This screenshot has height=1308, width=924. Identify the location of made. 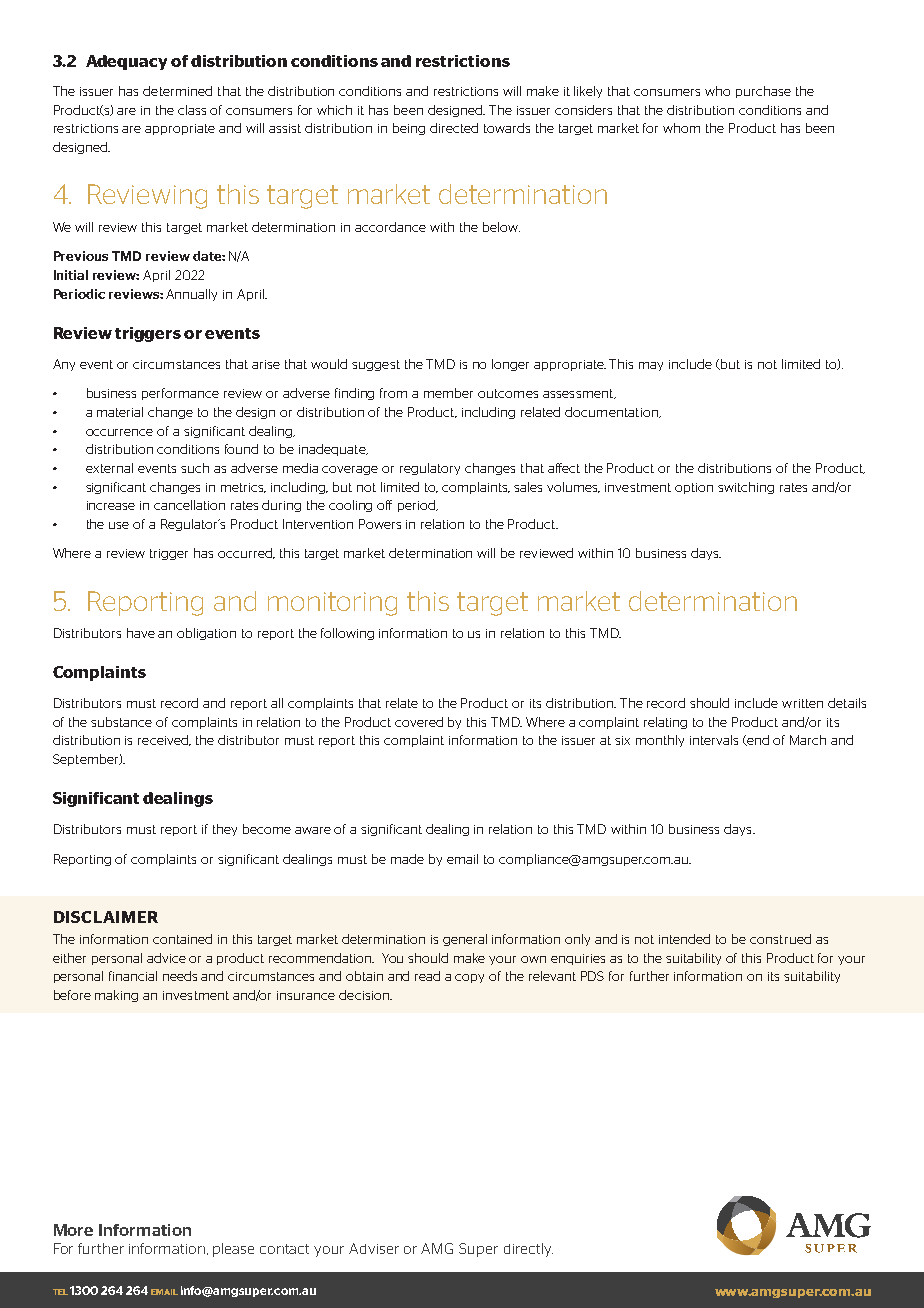
(407, 859).
